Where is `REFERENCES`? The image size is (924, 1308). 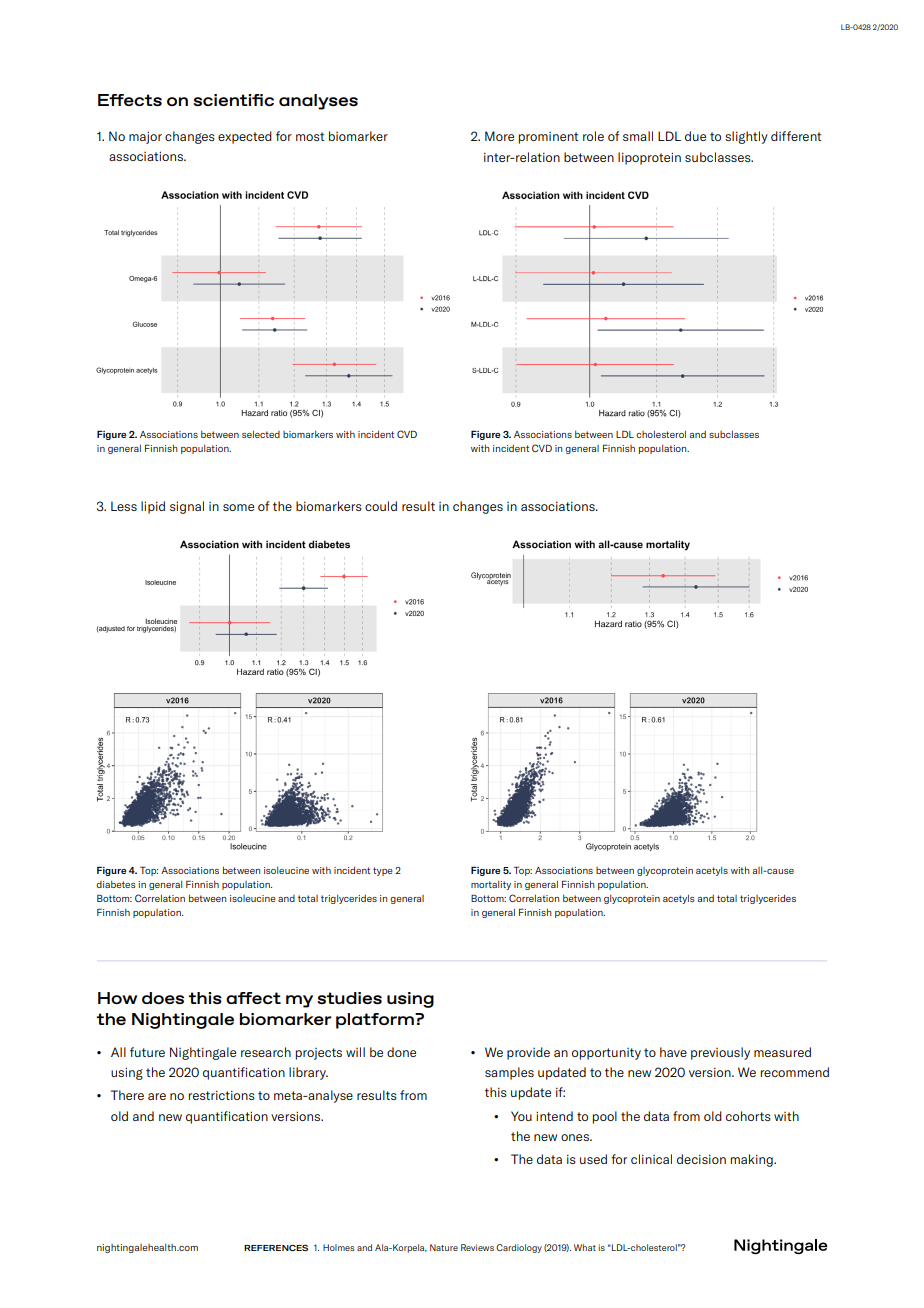 REFERENCES is located at coordinates (276, 1247).
